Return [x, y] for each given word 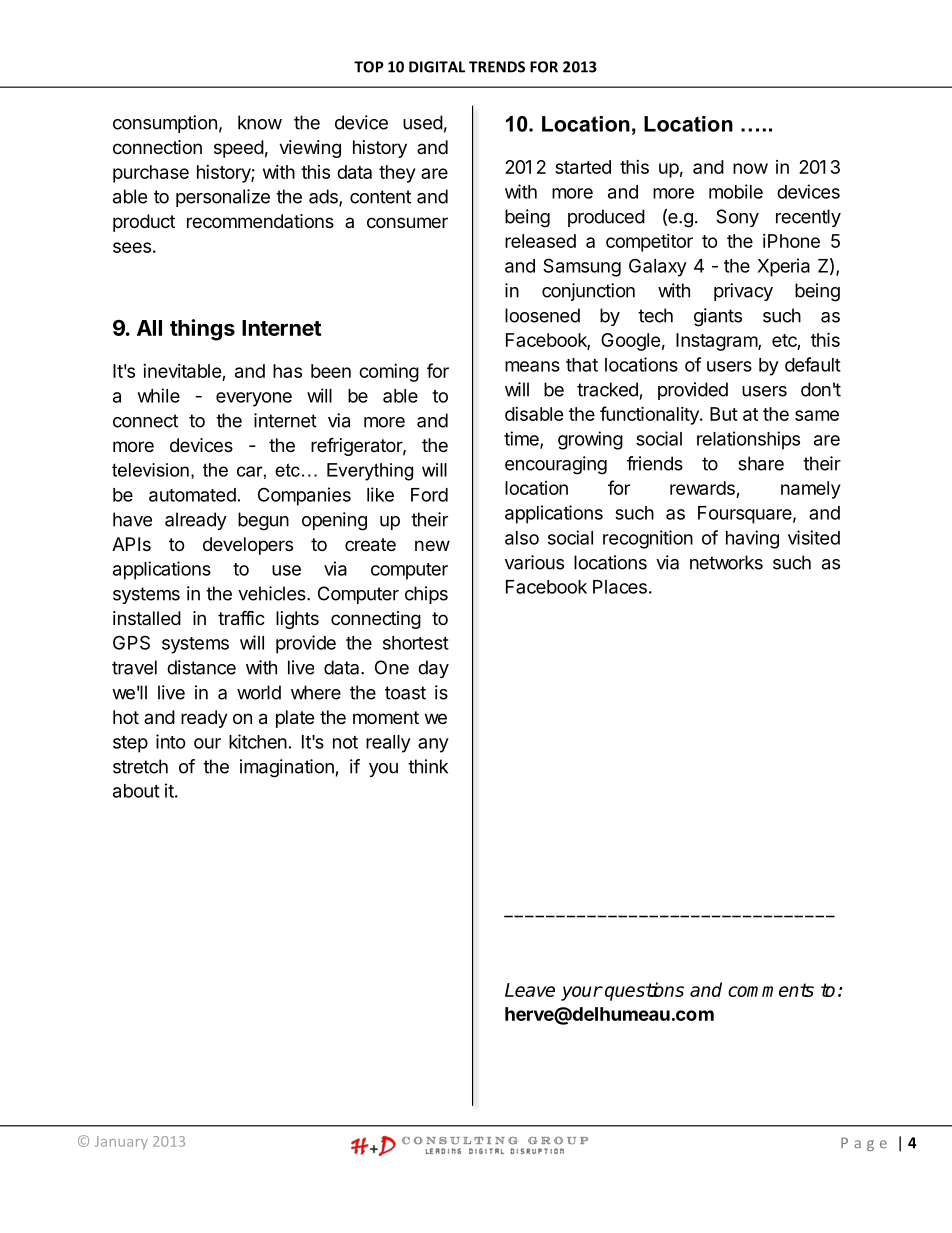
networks [726, 562]
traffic [241, 618]
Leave [530, 990]
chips [426, 595]
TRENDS [497, 67]
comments [771, 990]
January [121, 1143]
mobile [736, 191]
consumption [165, 124]
